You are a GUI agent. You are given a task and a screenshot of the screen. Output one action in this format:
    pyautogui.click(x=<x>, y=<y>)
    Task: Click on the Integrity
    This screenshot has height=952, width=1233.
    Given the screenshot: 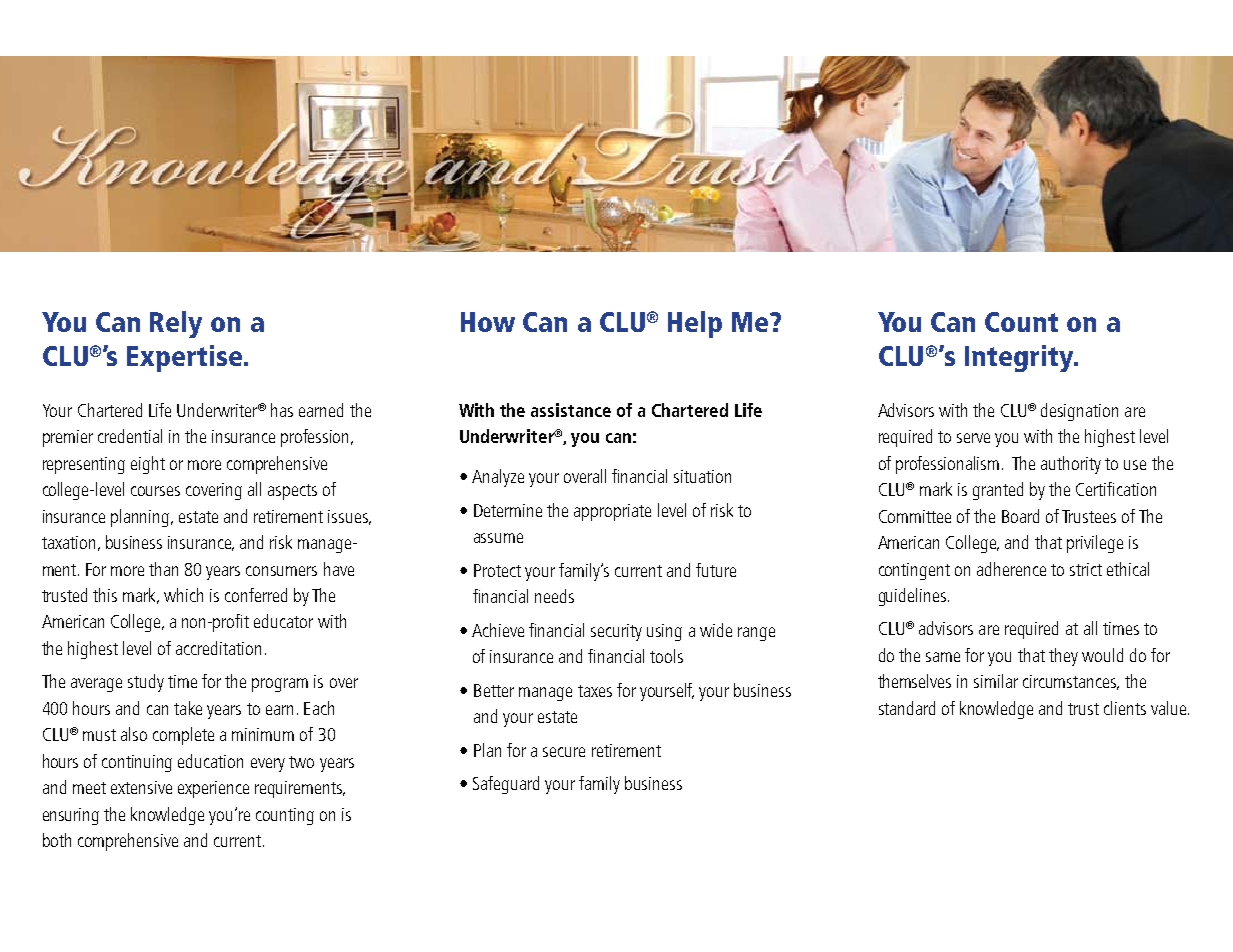 What is the action you would take?
    pyautogui.click(x=1020, y=358)
